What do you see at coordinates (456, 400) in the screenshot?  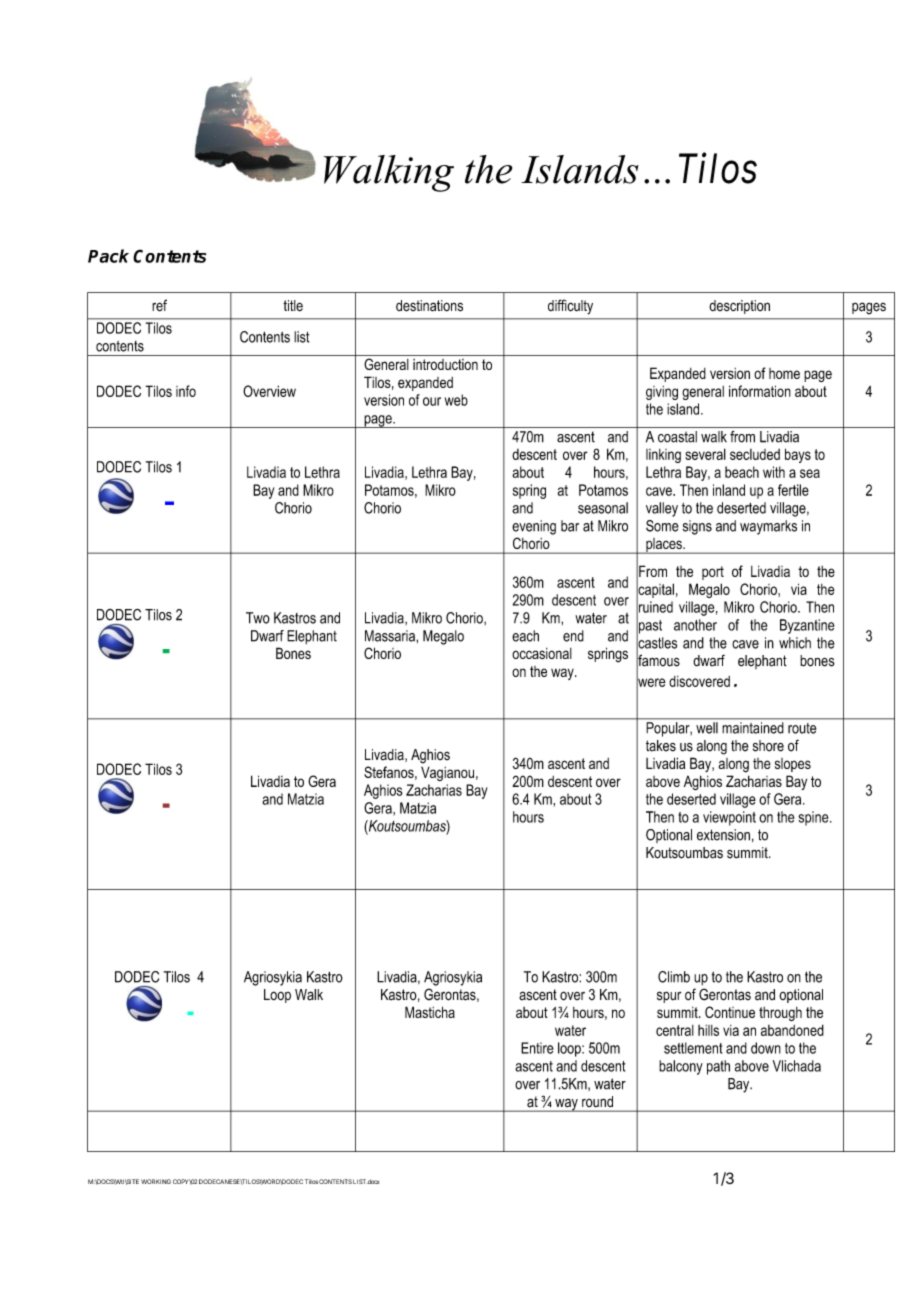 I see `web` at bounding box center [456, 400].
